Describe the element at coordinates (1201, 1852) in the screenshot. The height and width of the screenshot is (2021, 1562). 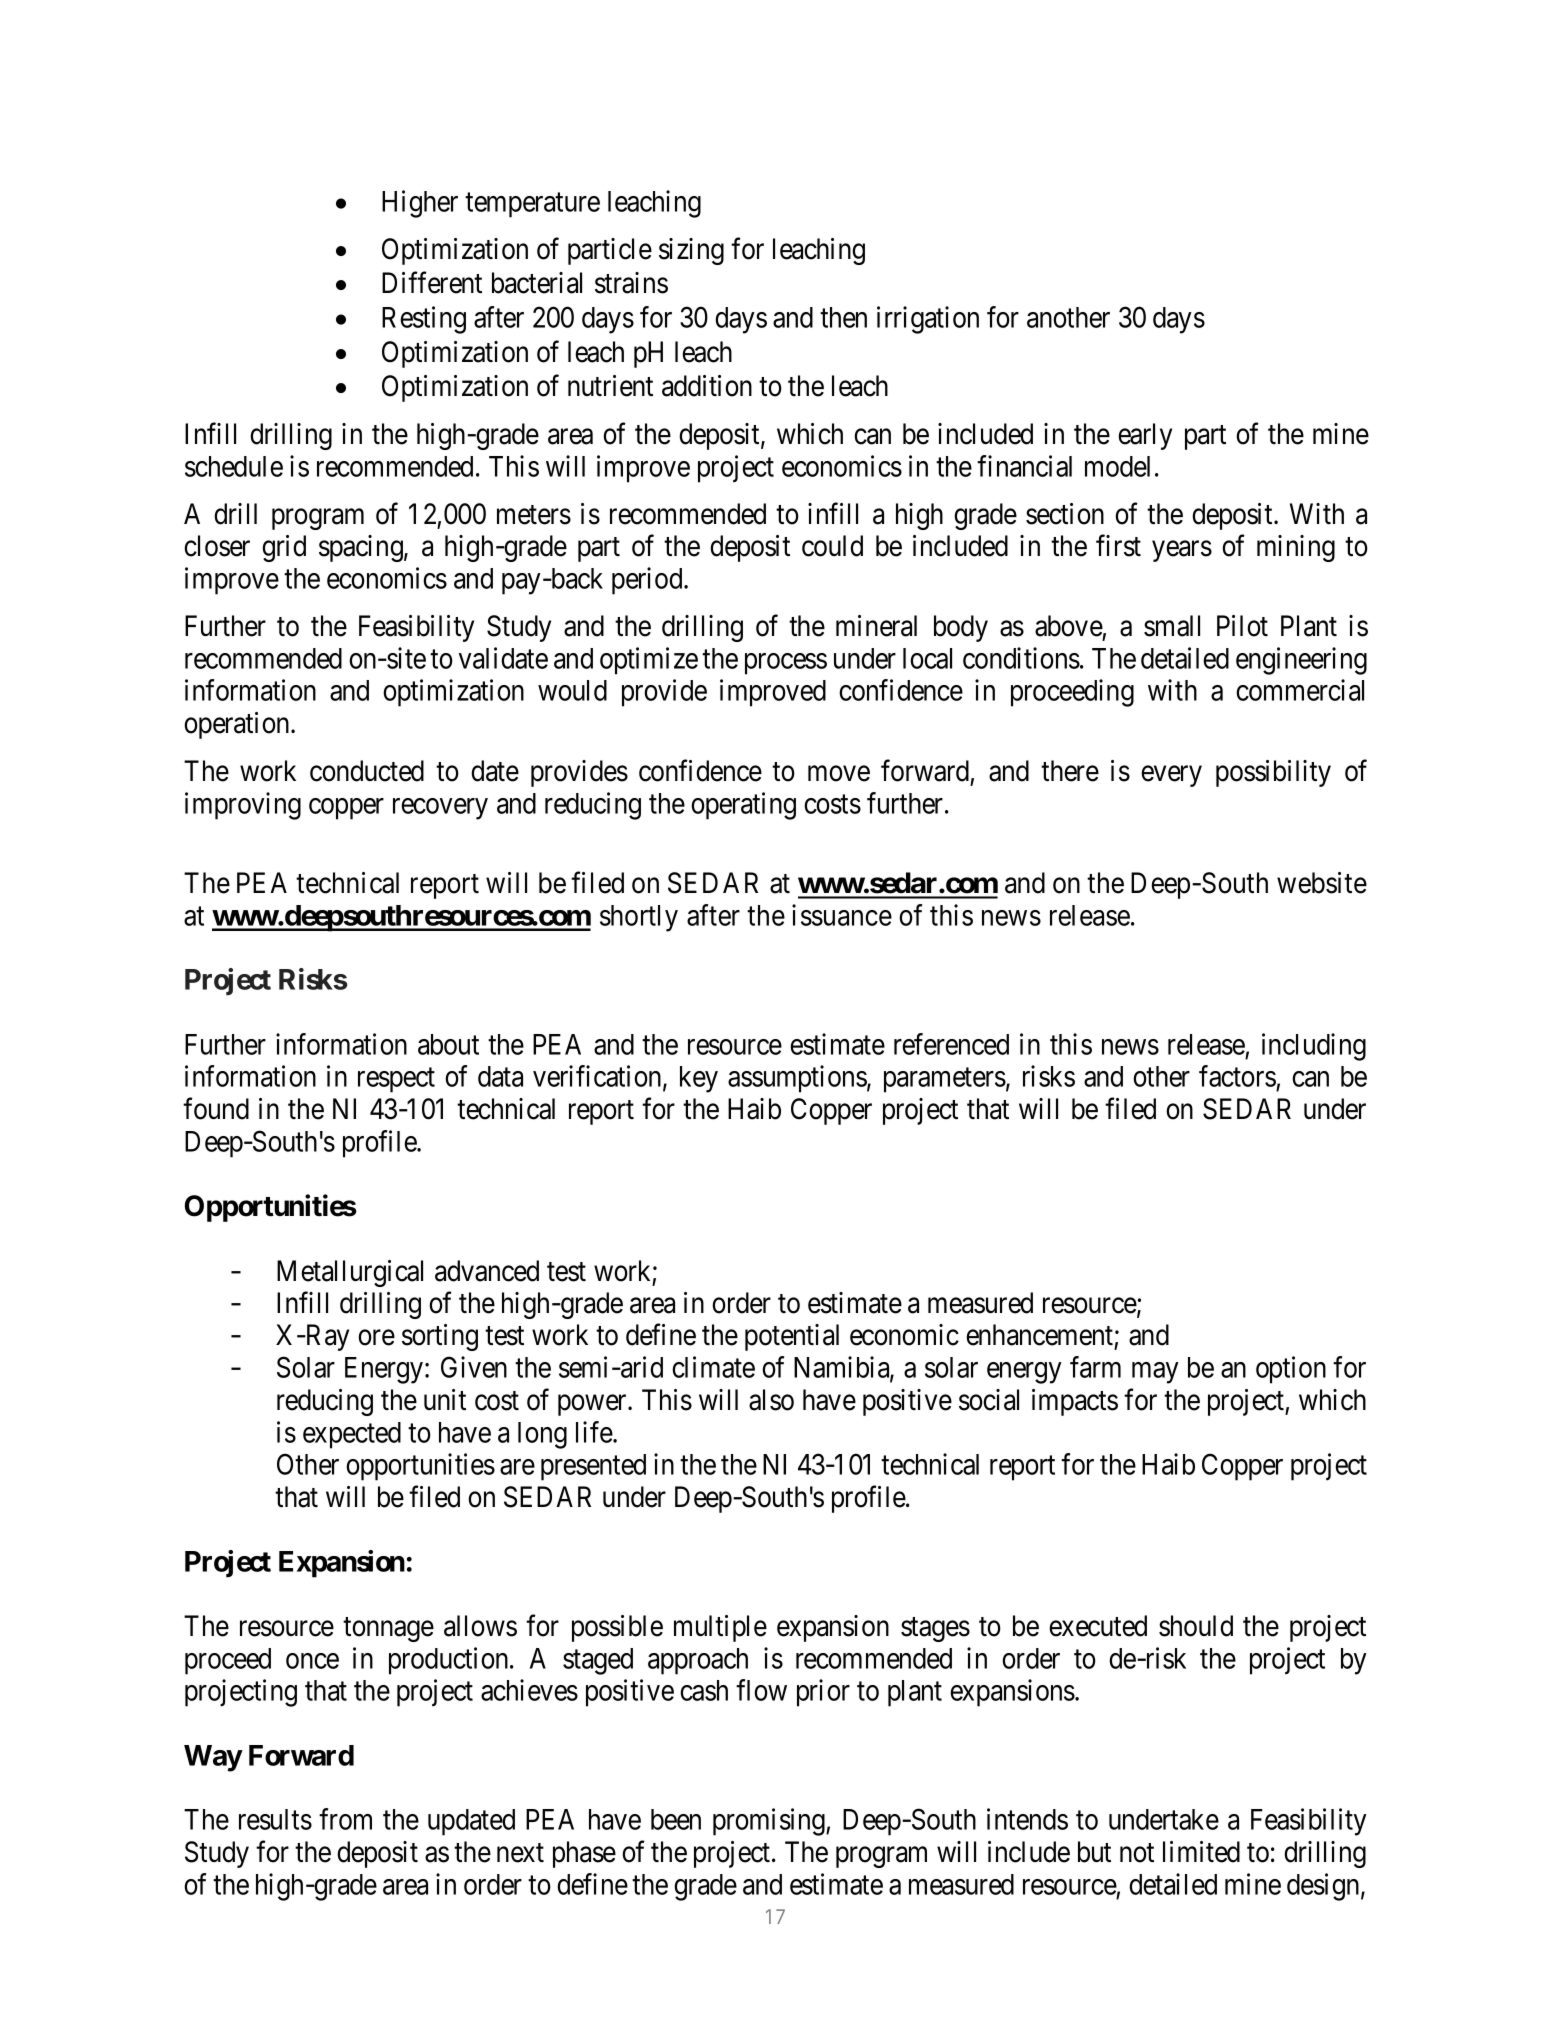
I see `limited` at that location.
